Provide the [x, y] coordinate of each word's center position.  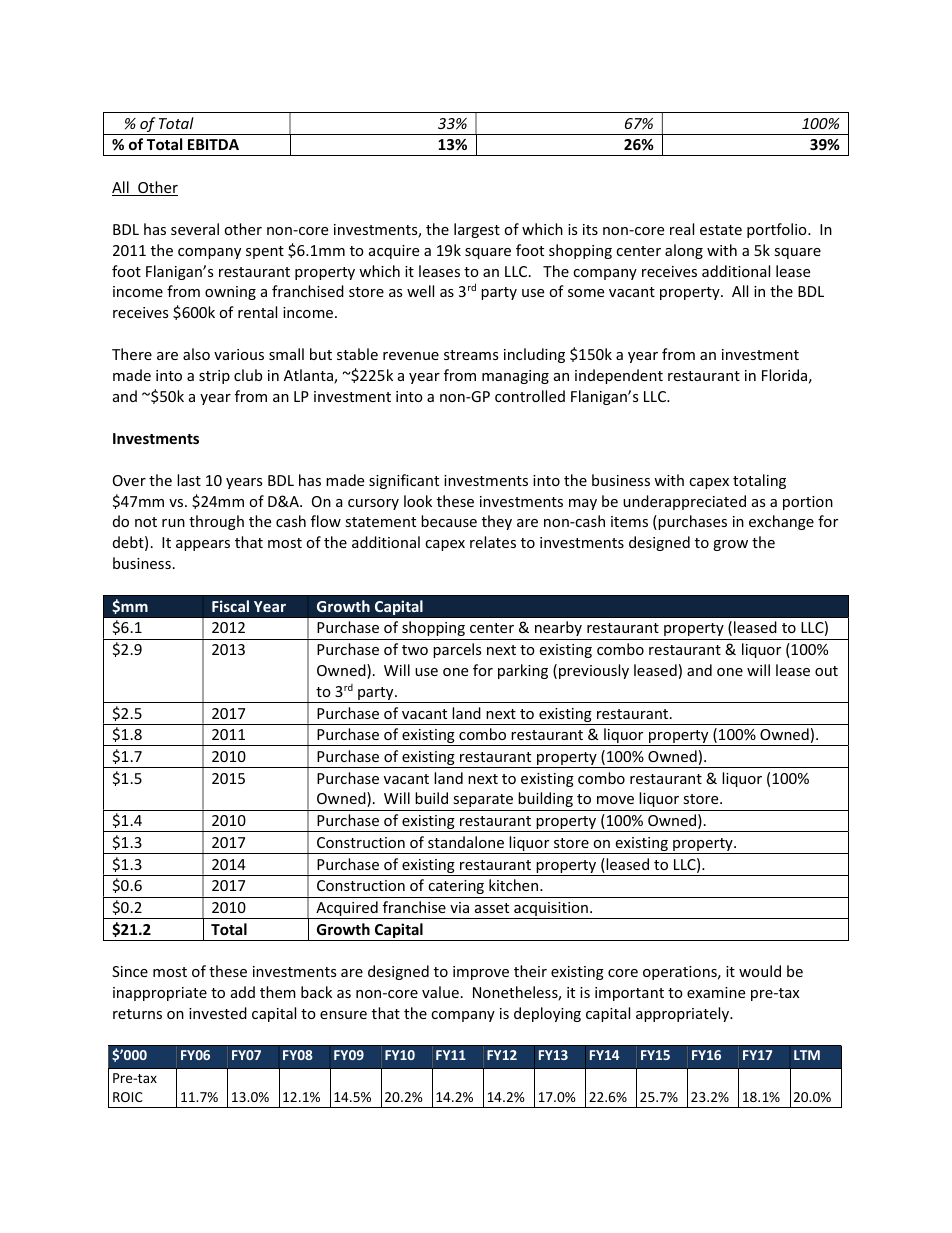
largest [477, 230]
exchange [781, 522]
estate [721, 230]
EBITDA [213, 144]
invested [218, 1013]
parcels [457, 650]
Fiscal [230, 606]
